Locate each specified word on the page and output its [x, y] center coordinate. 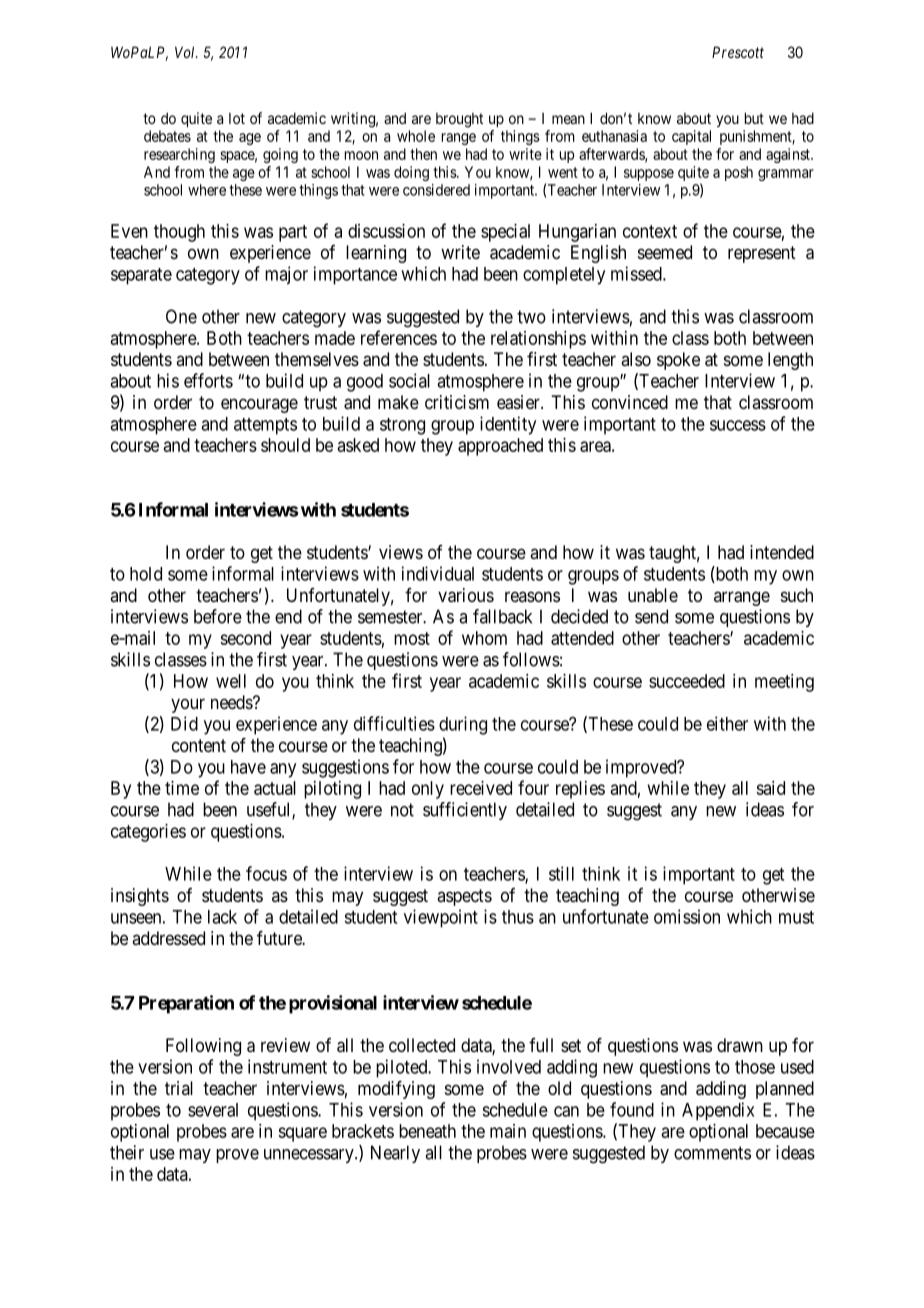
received [481, 788]
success [738, 425]
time [182, 788]
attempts [265, 426]
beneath [427, 1131]
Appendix [718, 1111]
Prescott [738, 52]
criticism [457, 402]
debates [167, 136]
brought [459, 120]
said [770, 788]
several [213, 1110]
